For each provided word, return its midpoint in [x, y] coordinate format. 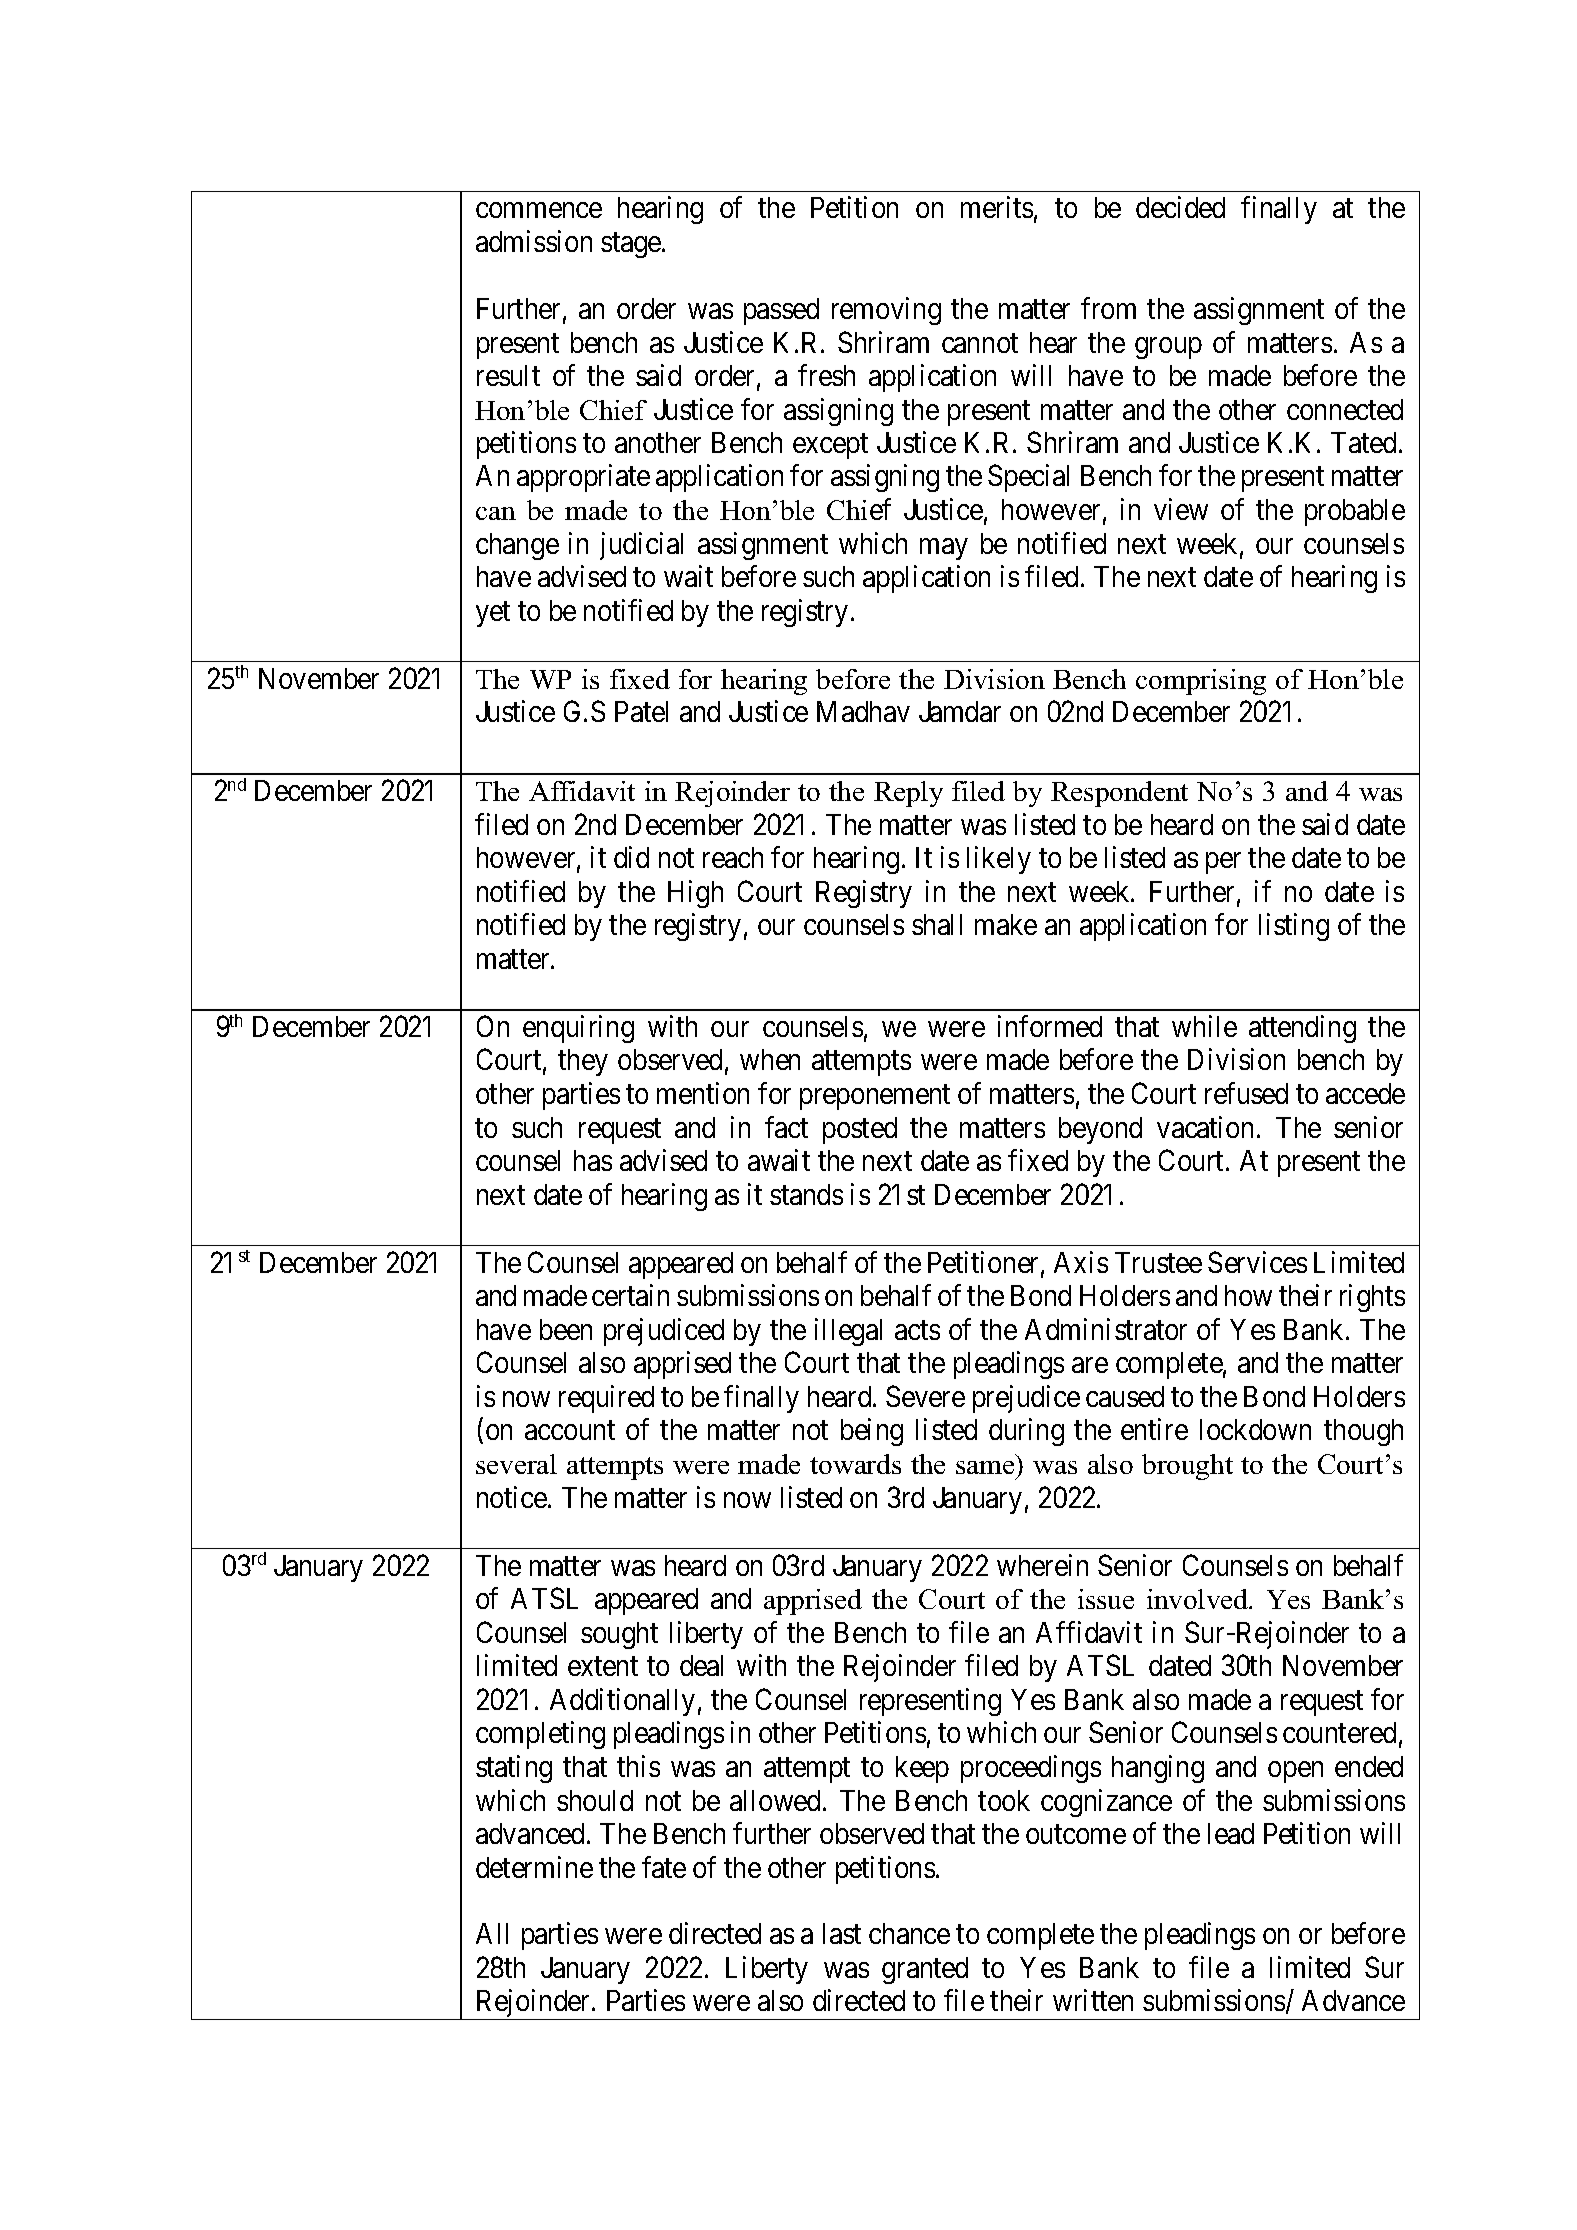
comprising [1201, 682]
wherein [1042, 1565]
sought [619, 1635]
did [631, 857]
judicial [641, 546]
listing [1294, 927]
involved [1199, 1599]
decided [1180, 207]
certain [630, 1295]
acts [917, 1330]
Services [1257, 1262]
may [944, 549]
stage [632, 245]
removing [886, 311]
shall [937, 924]
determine [534, 1867]
